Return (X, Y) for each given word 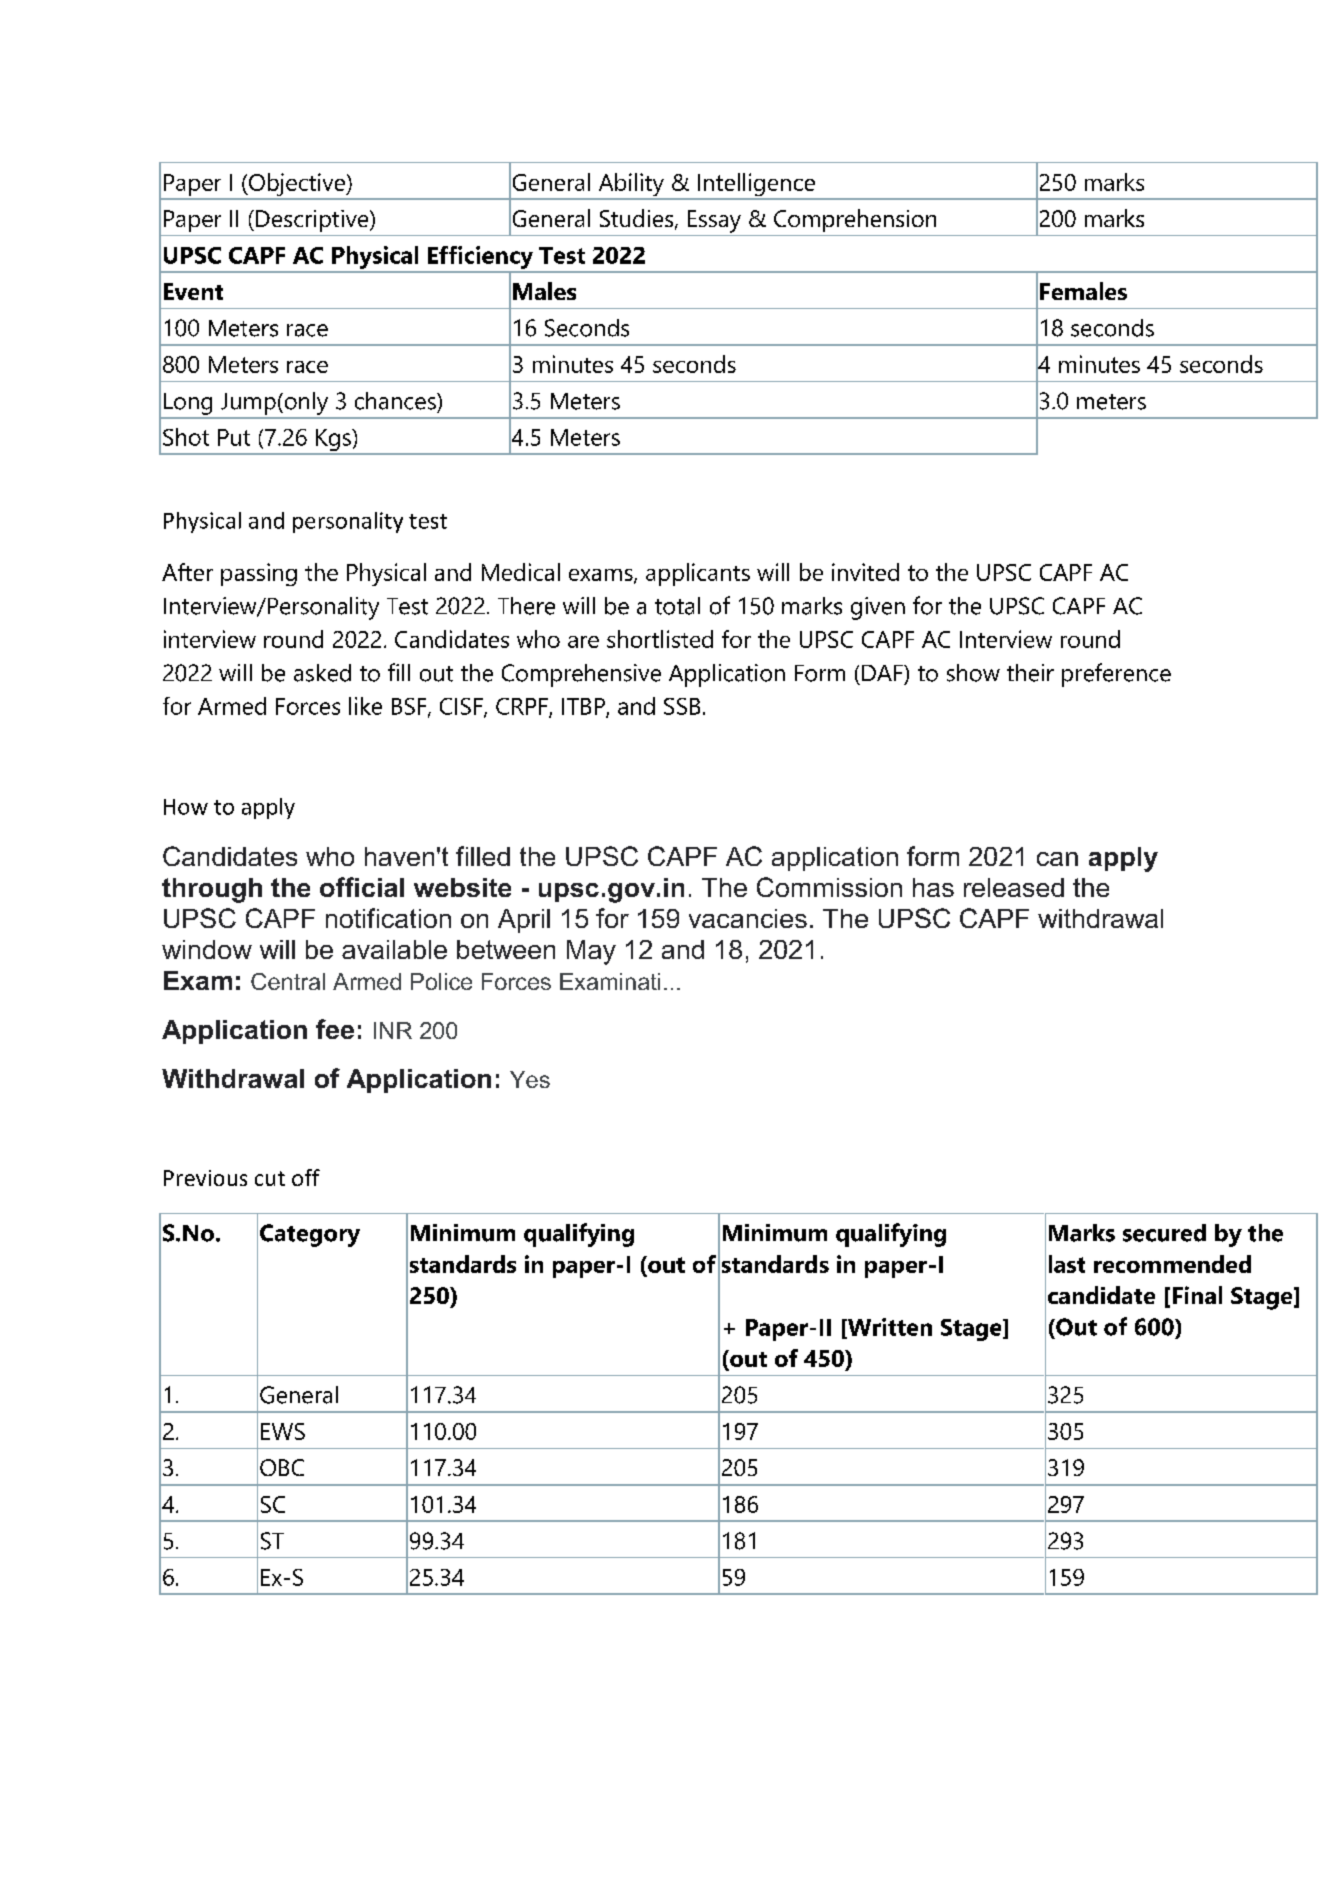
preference (1116, 675)
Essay (714, 221)
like (365, 706)
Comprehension (855, 220)
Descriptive (313, 221)
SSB (682, 706)
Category (310, 1235)
